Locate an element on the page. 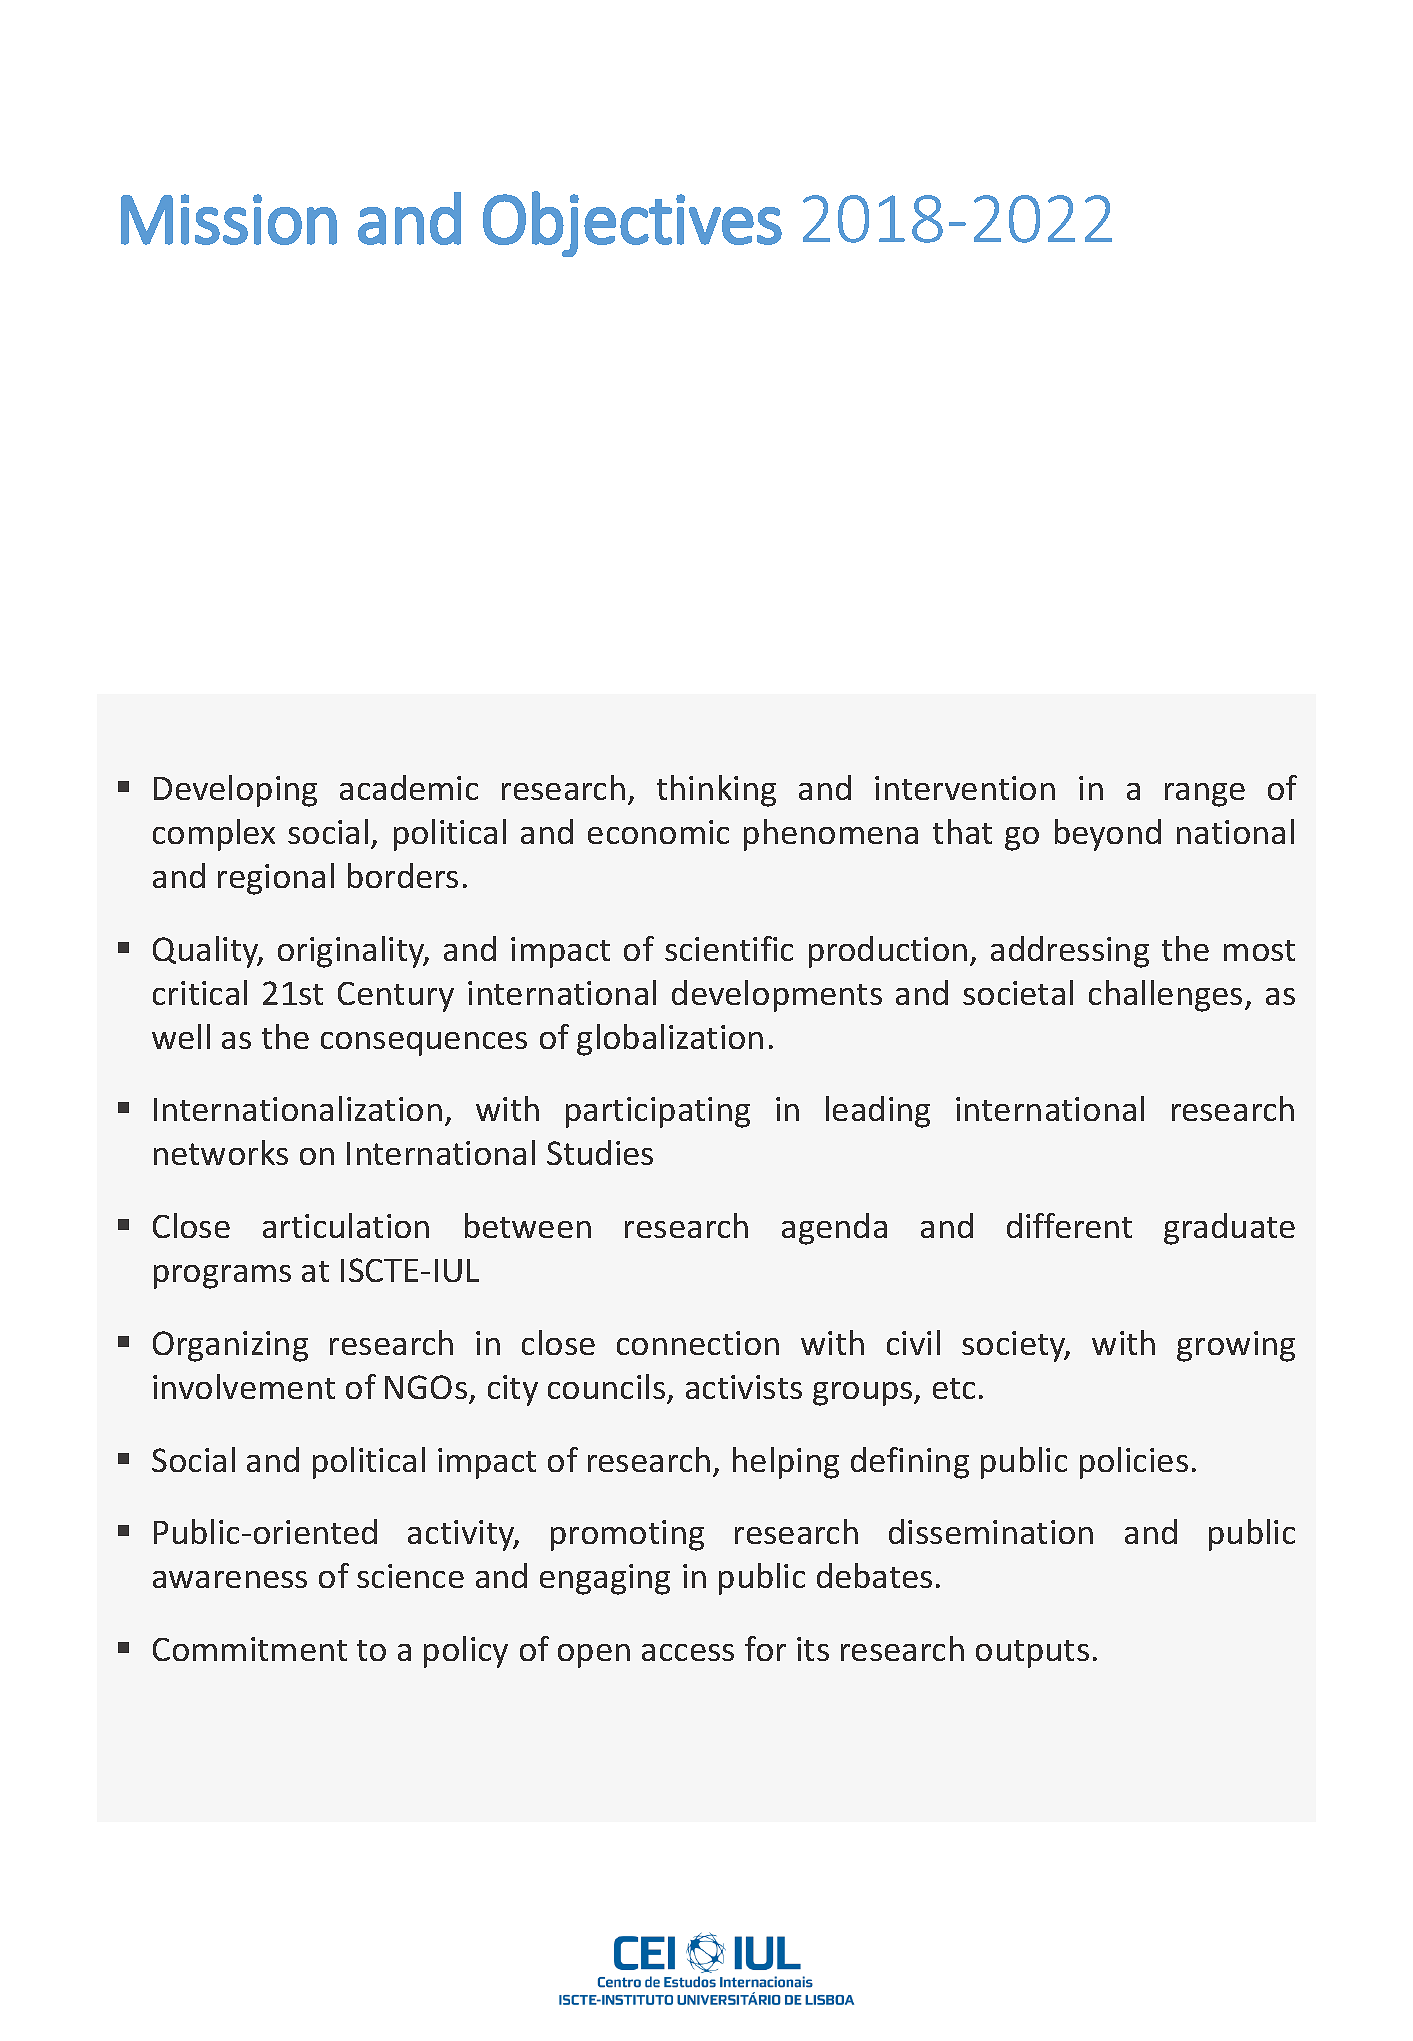 The width and height of the page is (1413, 2041). Mission is located at coordinates (229, 219).
